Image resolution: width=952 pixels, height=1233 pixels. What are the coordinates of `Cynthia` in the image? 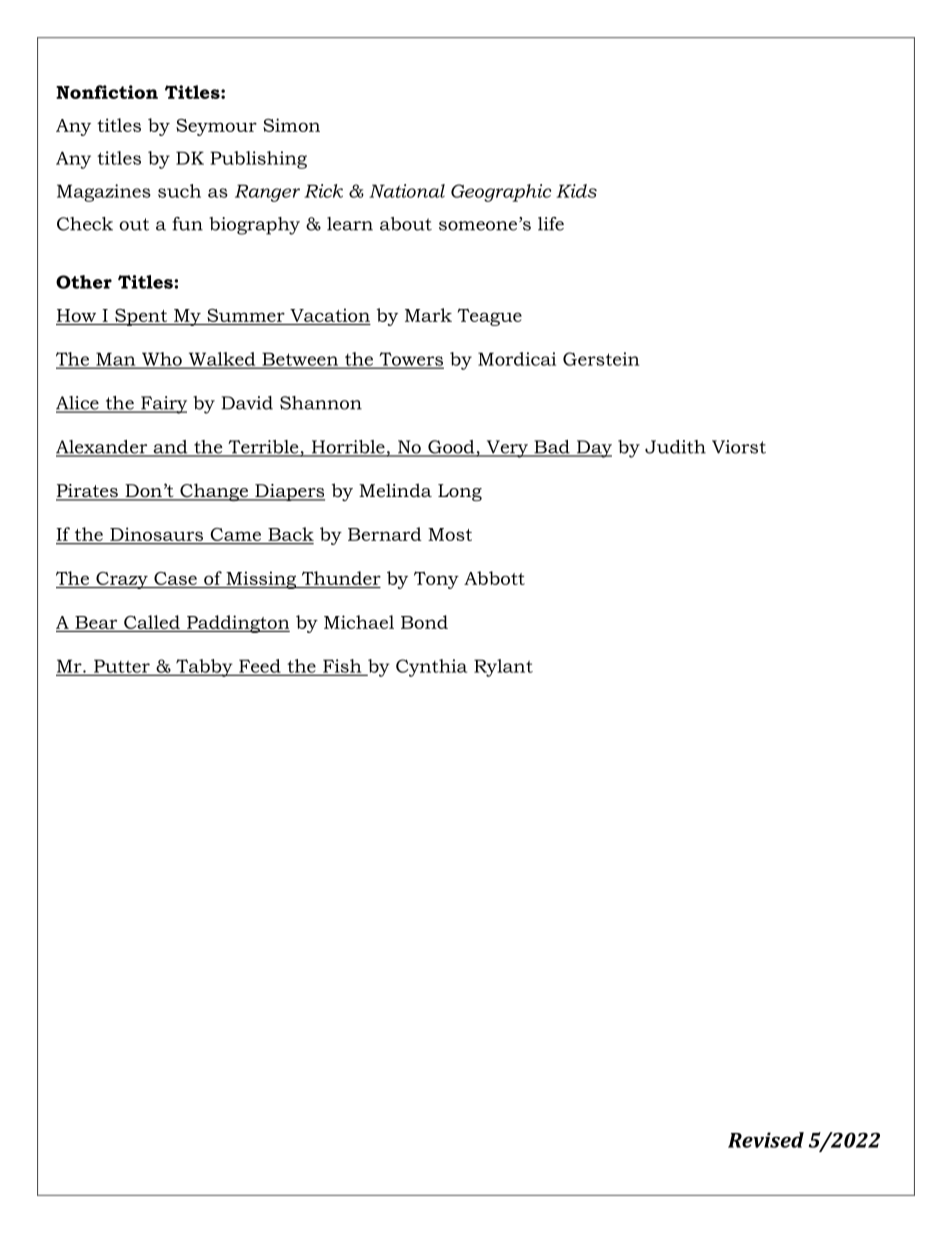 It's located at (431, 668).
